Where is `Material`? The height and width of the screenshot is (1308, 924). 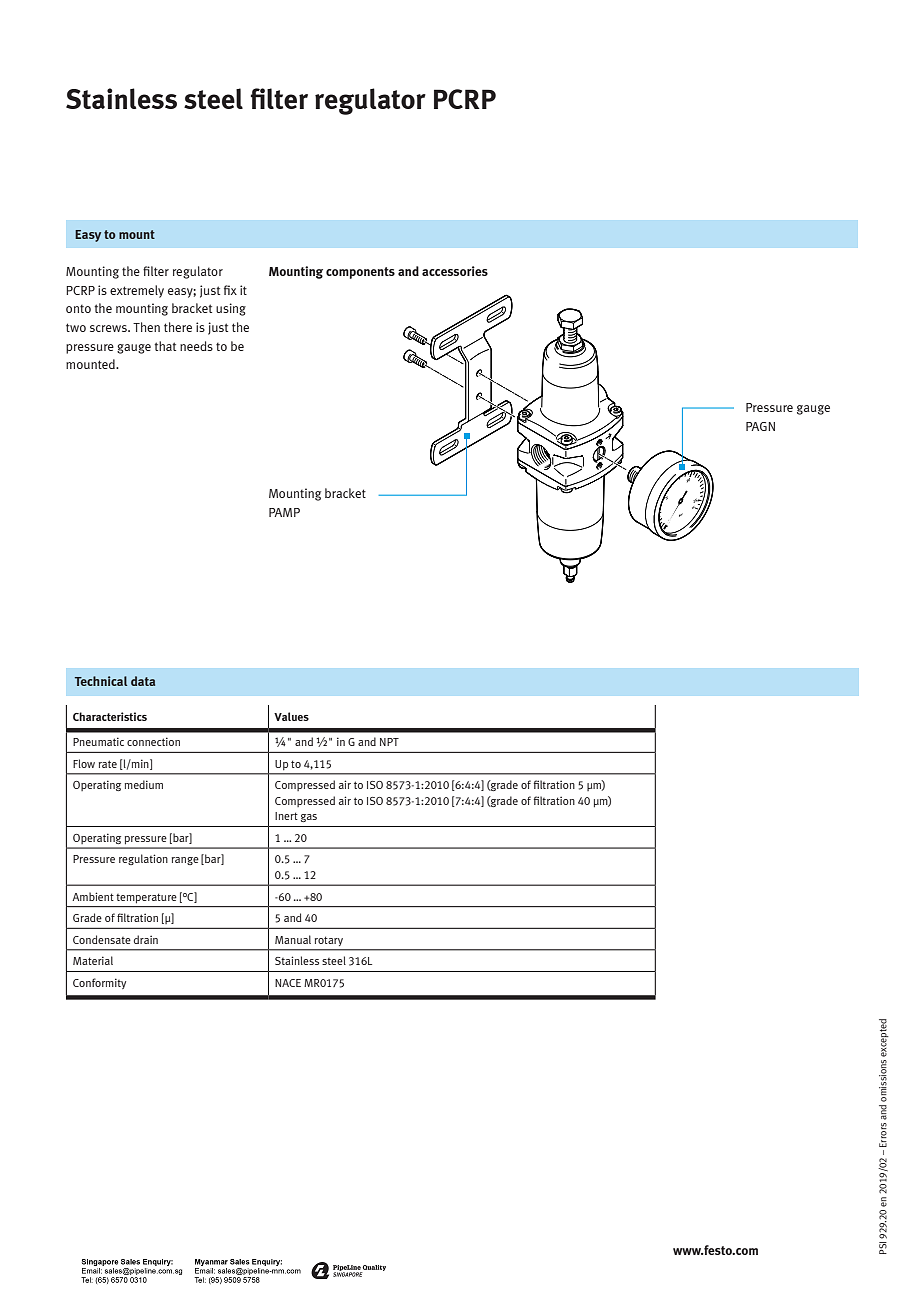 Material is located at coordinates (93, 960).
